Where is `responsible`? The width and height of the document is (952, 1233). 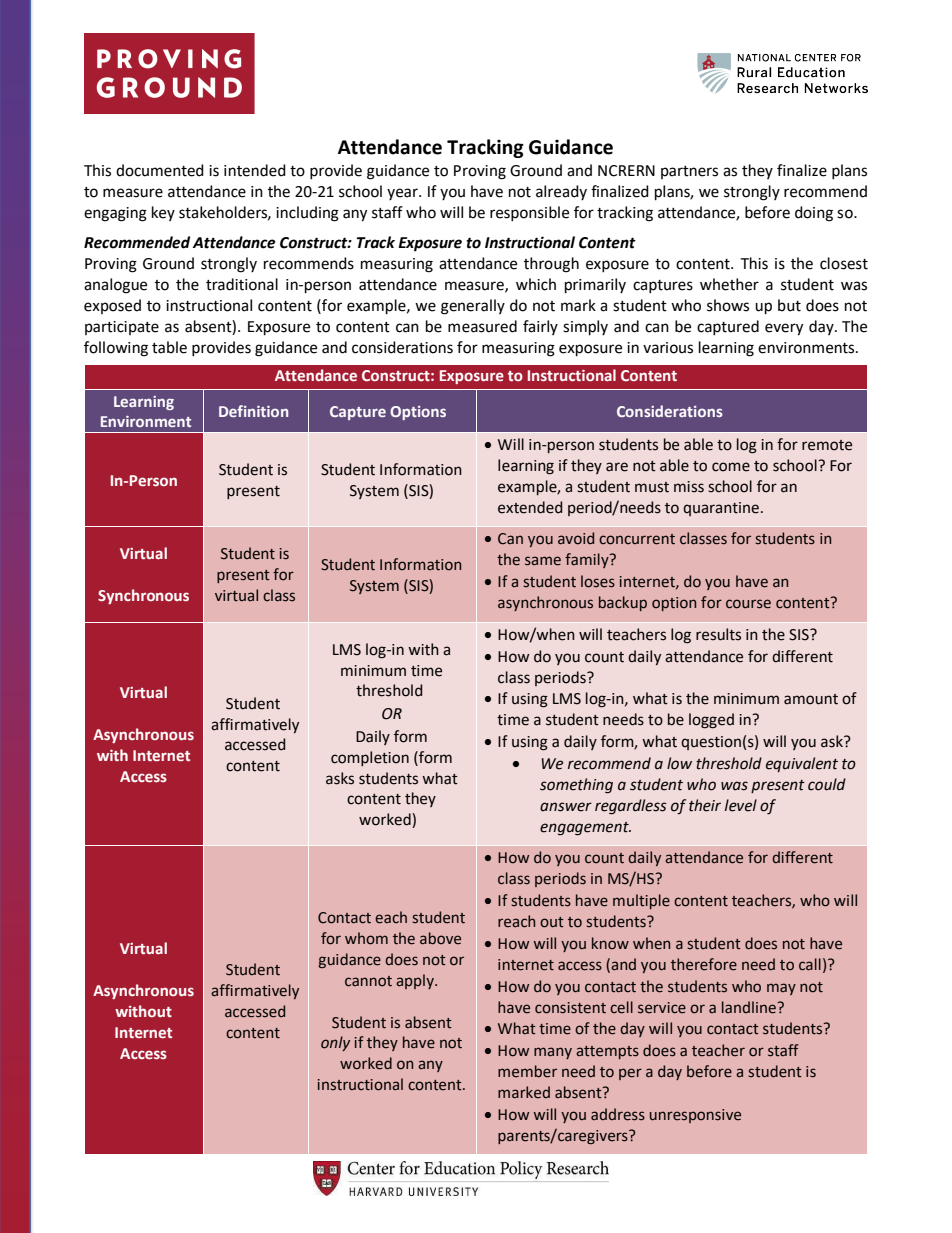 responsible is located at coordinates (529, 213).
